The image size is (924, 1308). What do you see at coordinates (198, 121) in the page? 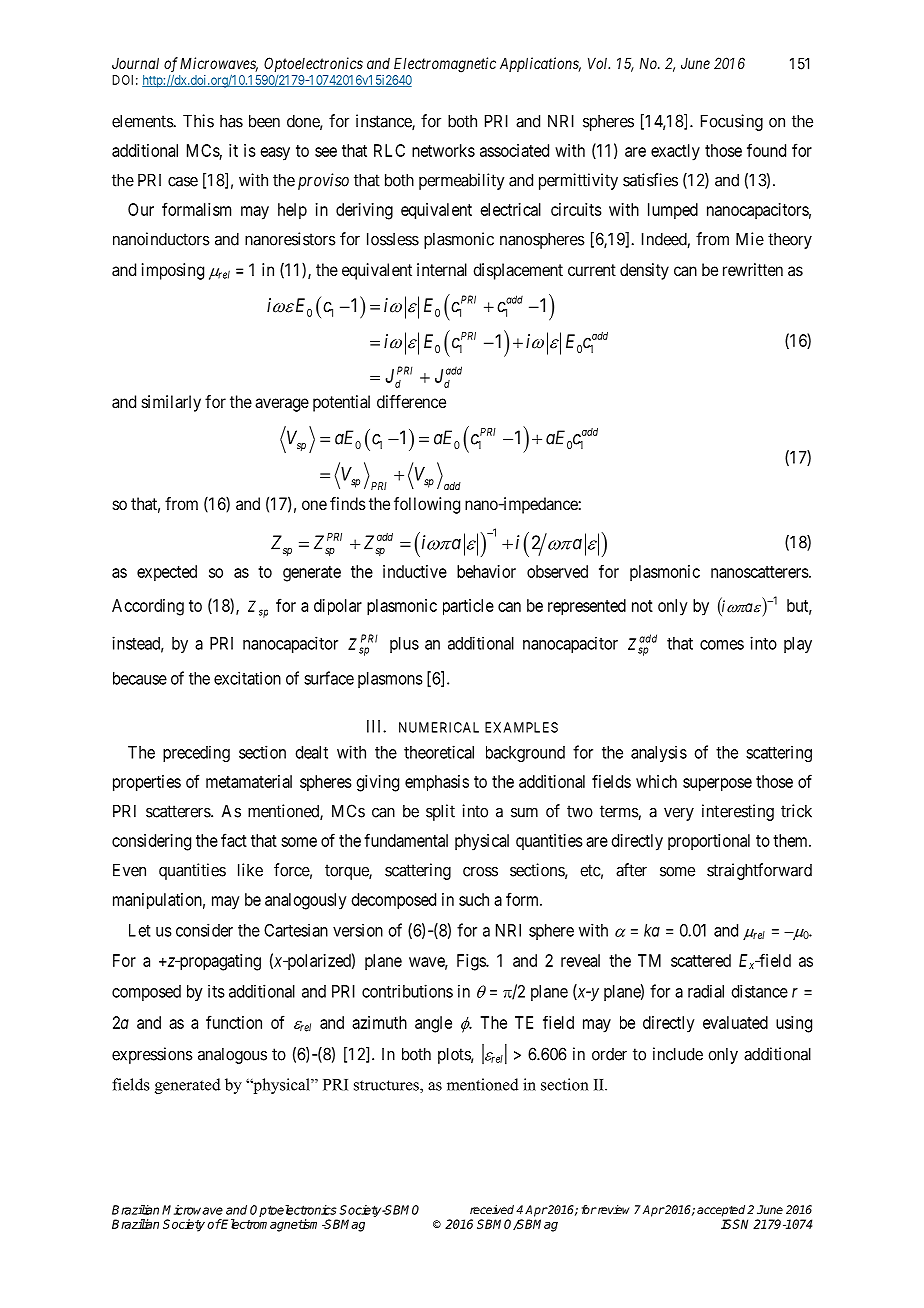
I see `This` at bounding box center [198, 121].
